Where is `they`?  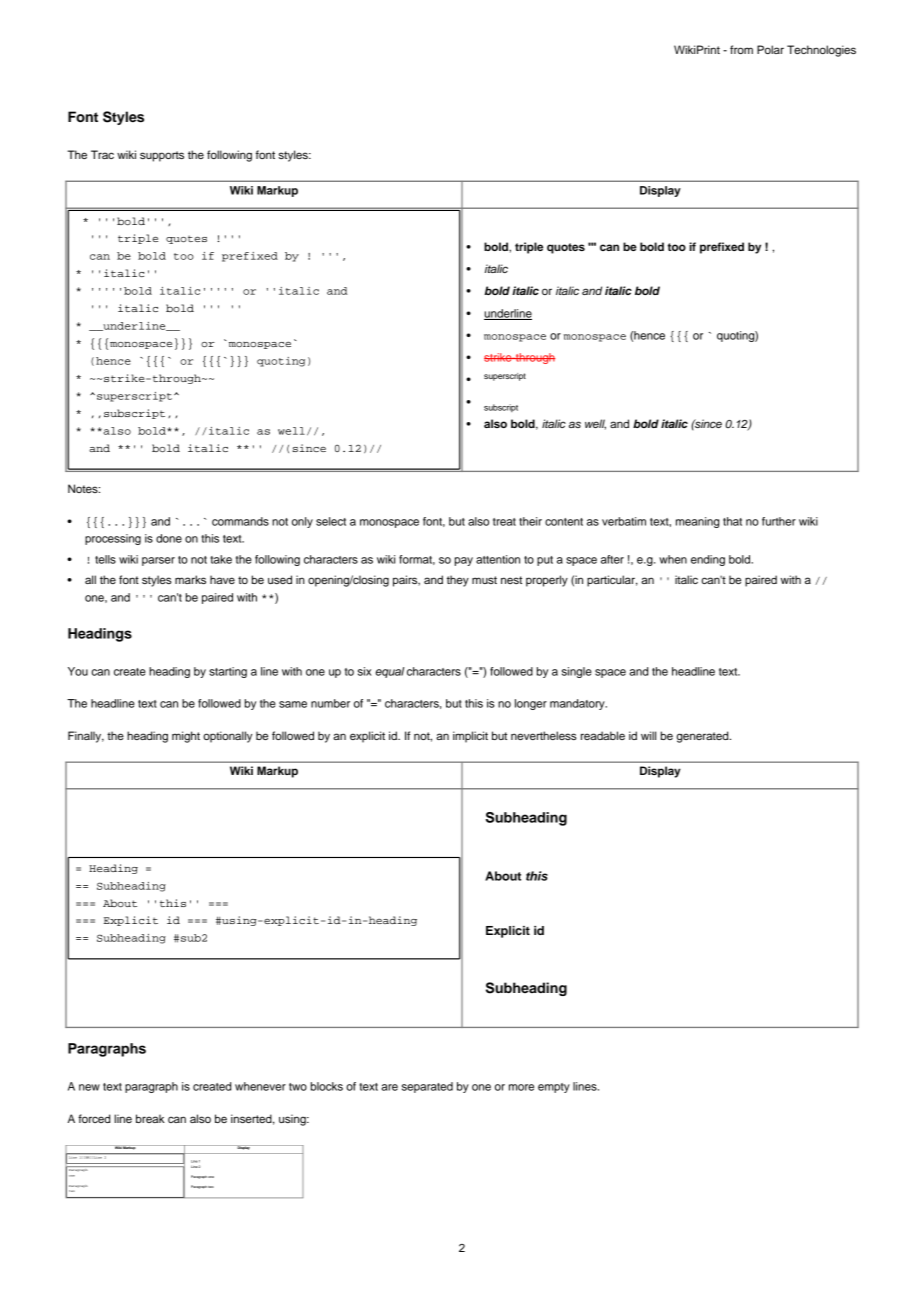
they is located at coordinates (458, 581).
